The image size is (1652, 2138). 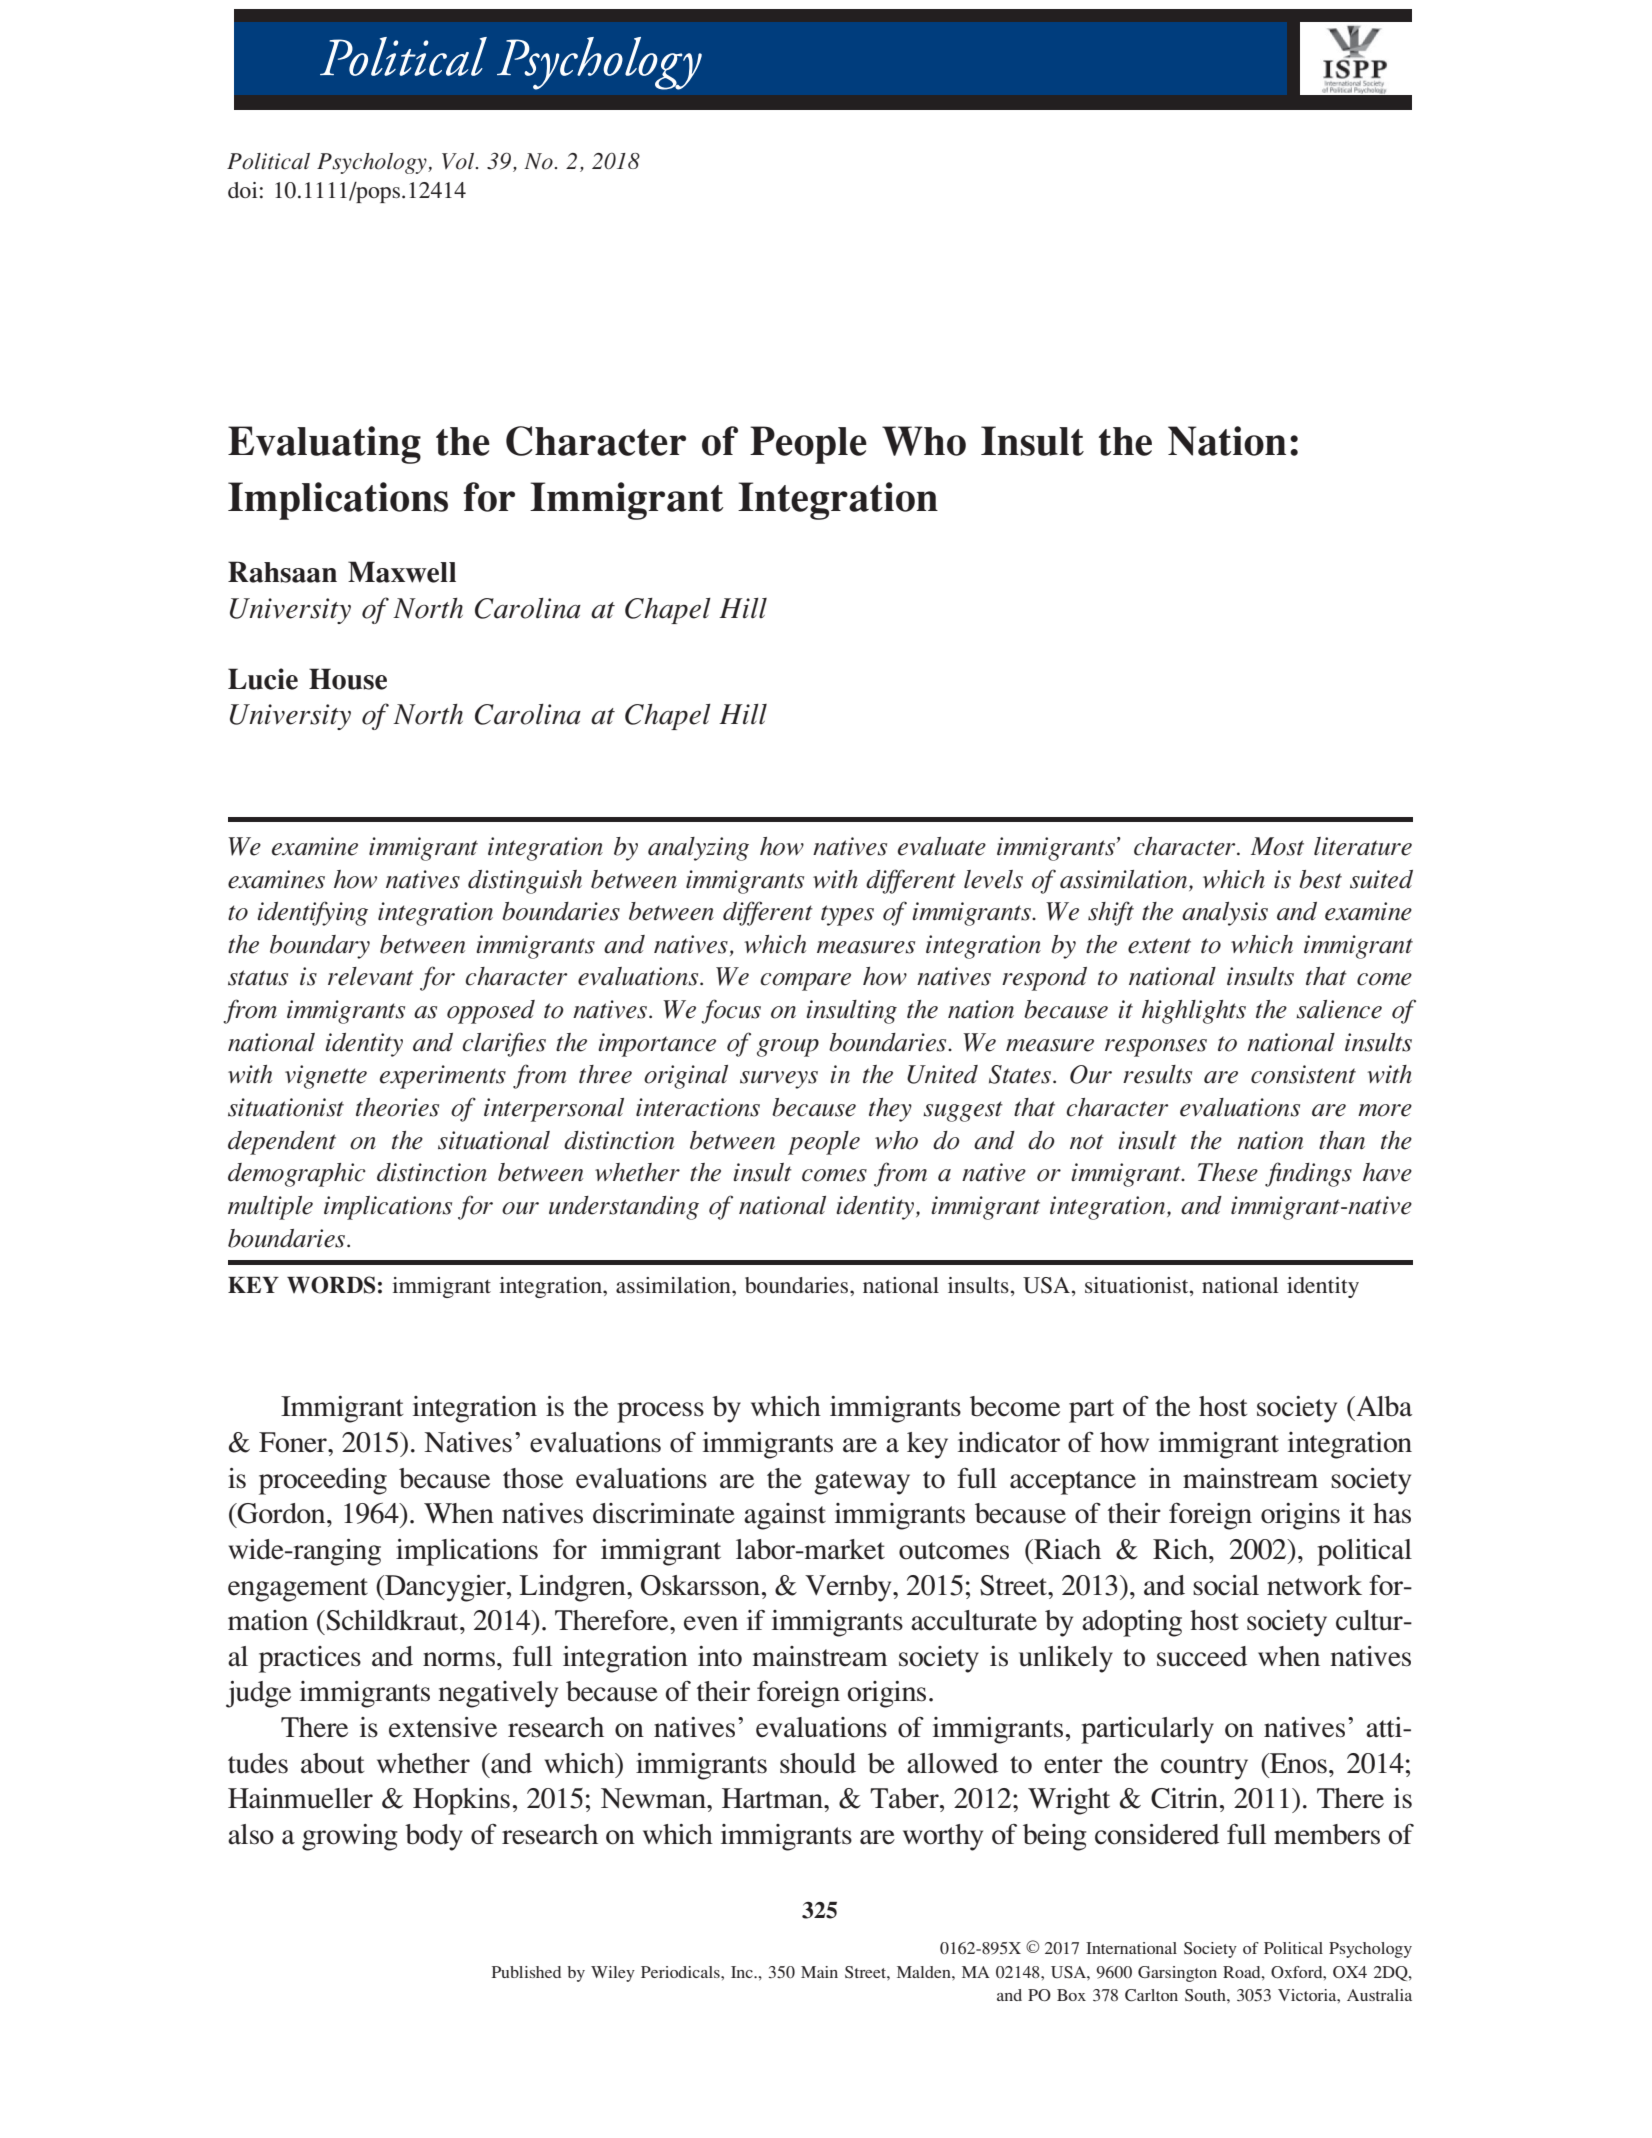 I want to click on proceeding, so click(x=323, y=1481).
